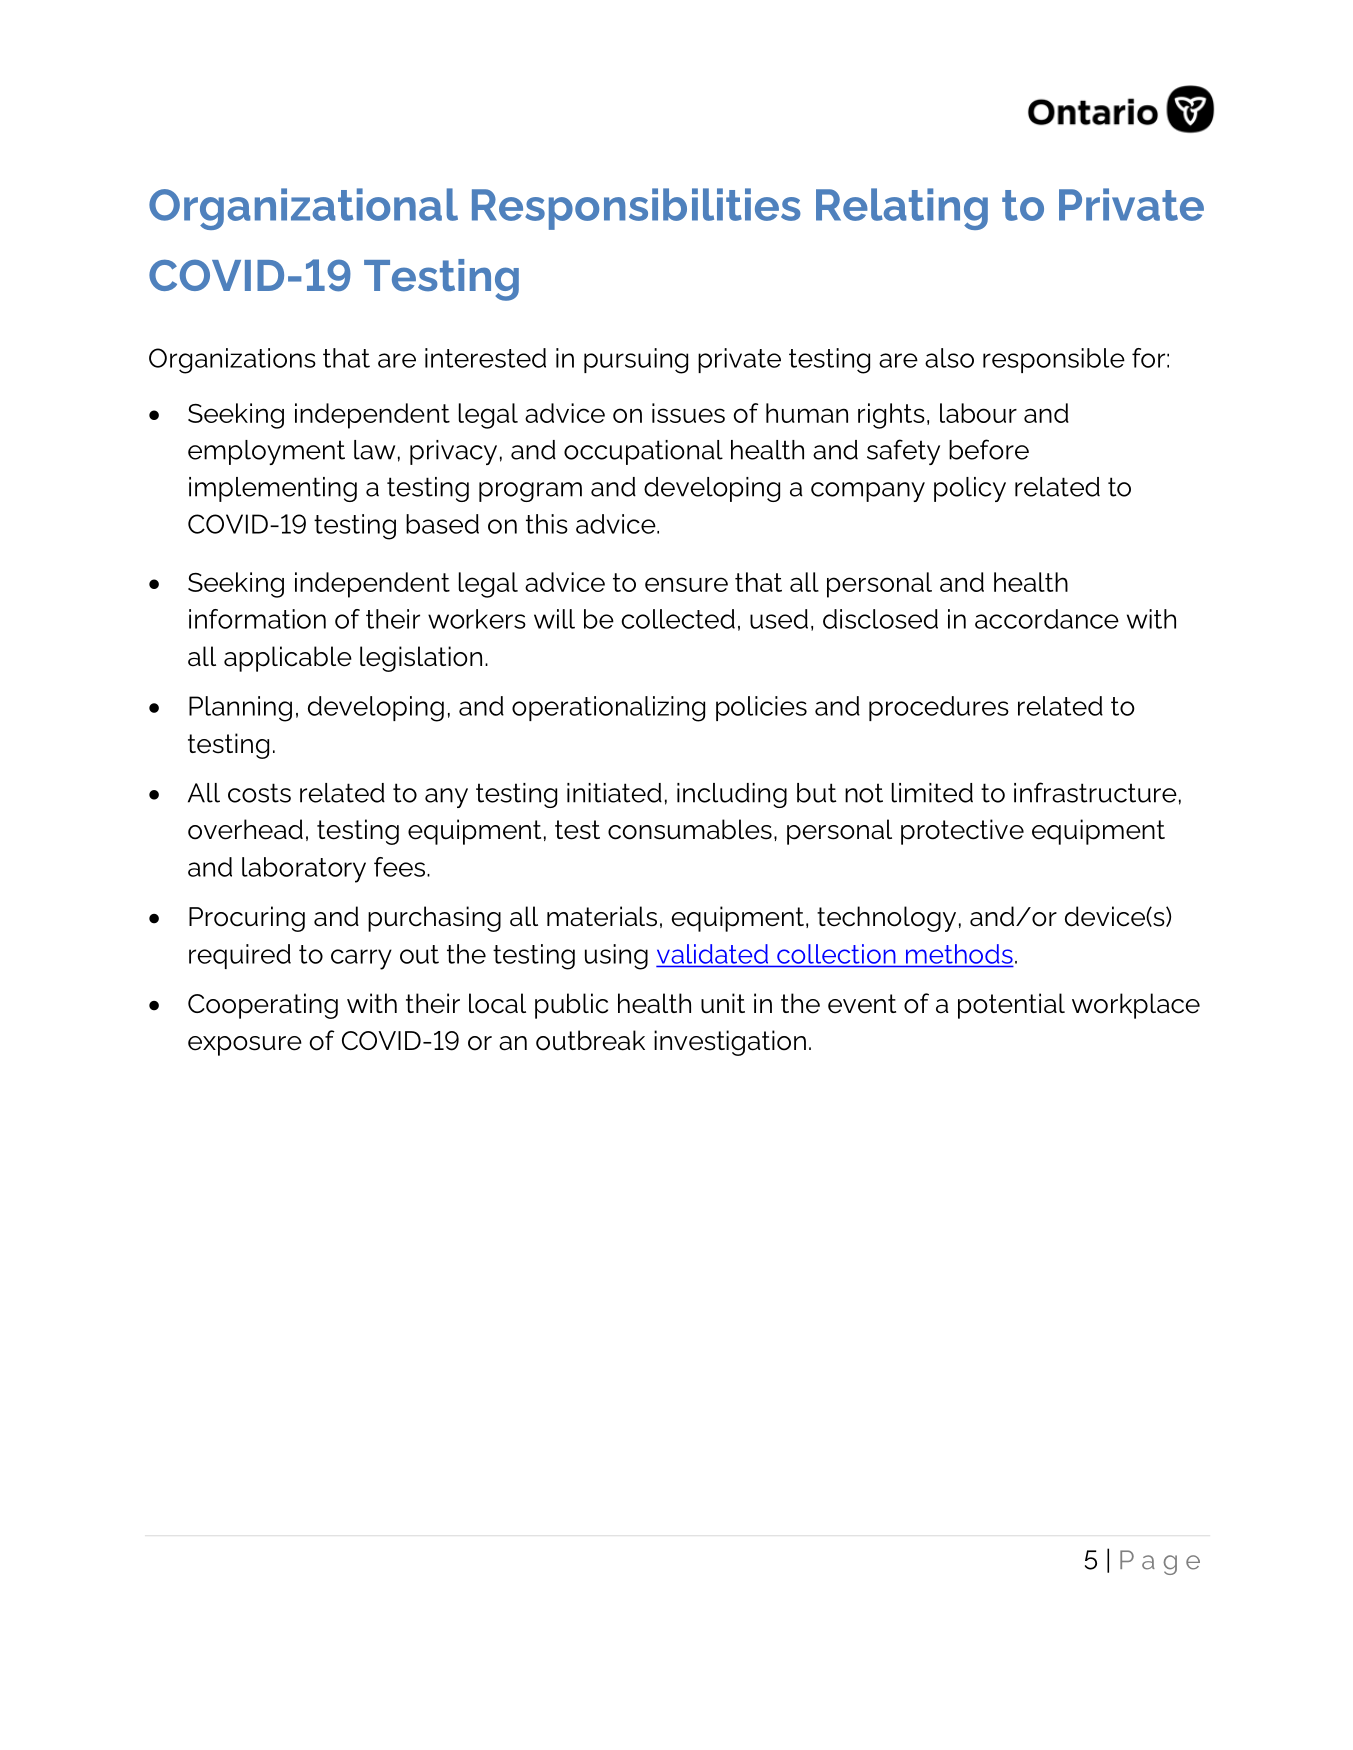  I want to click on workplace, so click(1136, 1006).
